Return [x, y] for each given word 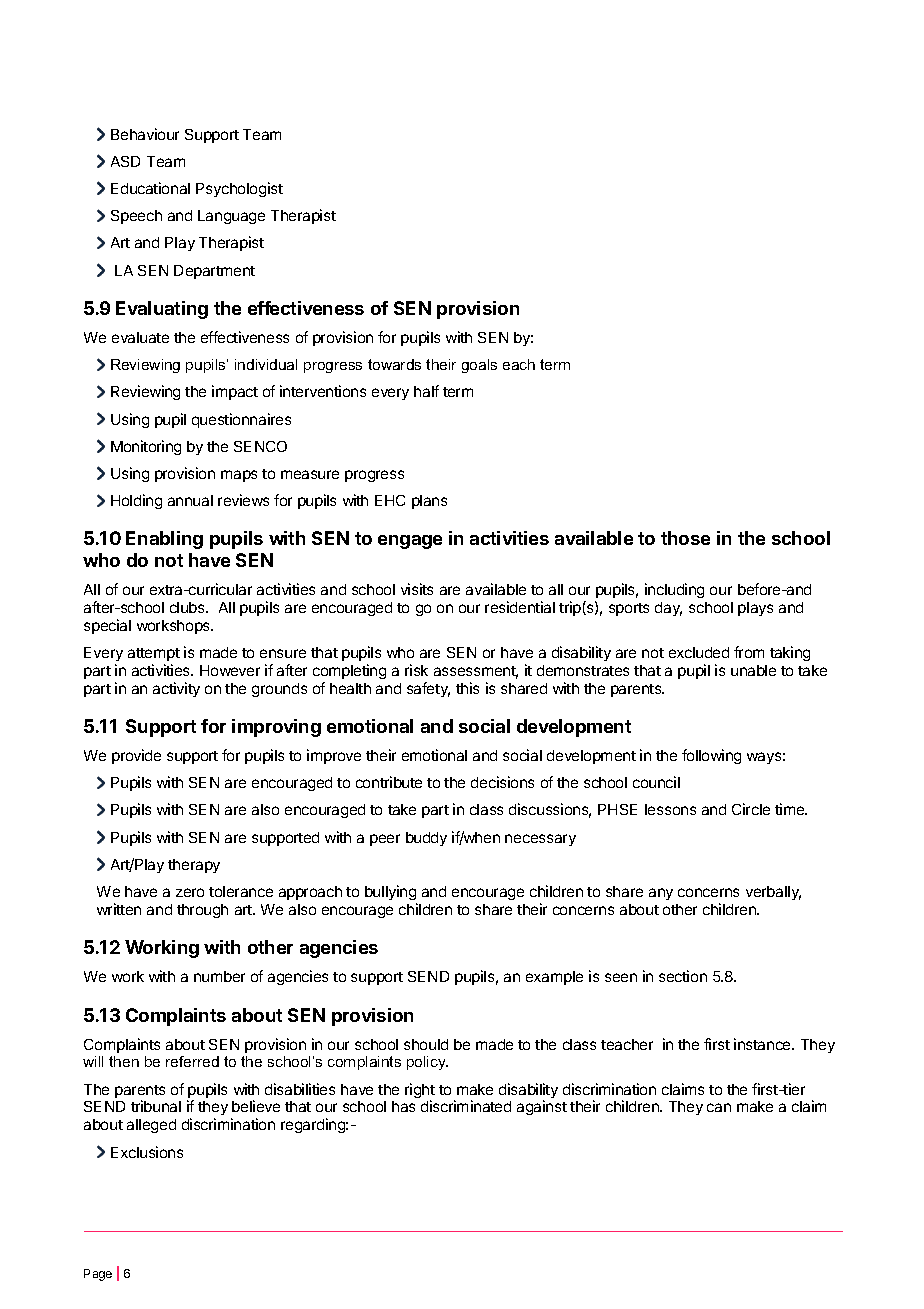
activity [176, 689]
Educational [150, 188]
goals [479, 366]
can [719, 1107]
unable [753, 670]
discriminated [466, 1106]
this [467, 688]
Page [98, 1275]
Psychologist [239, 189]
